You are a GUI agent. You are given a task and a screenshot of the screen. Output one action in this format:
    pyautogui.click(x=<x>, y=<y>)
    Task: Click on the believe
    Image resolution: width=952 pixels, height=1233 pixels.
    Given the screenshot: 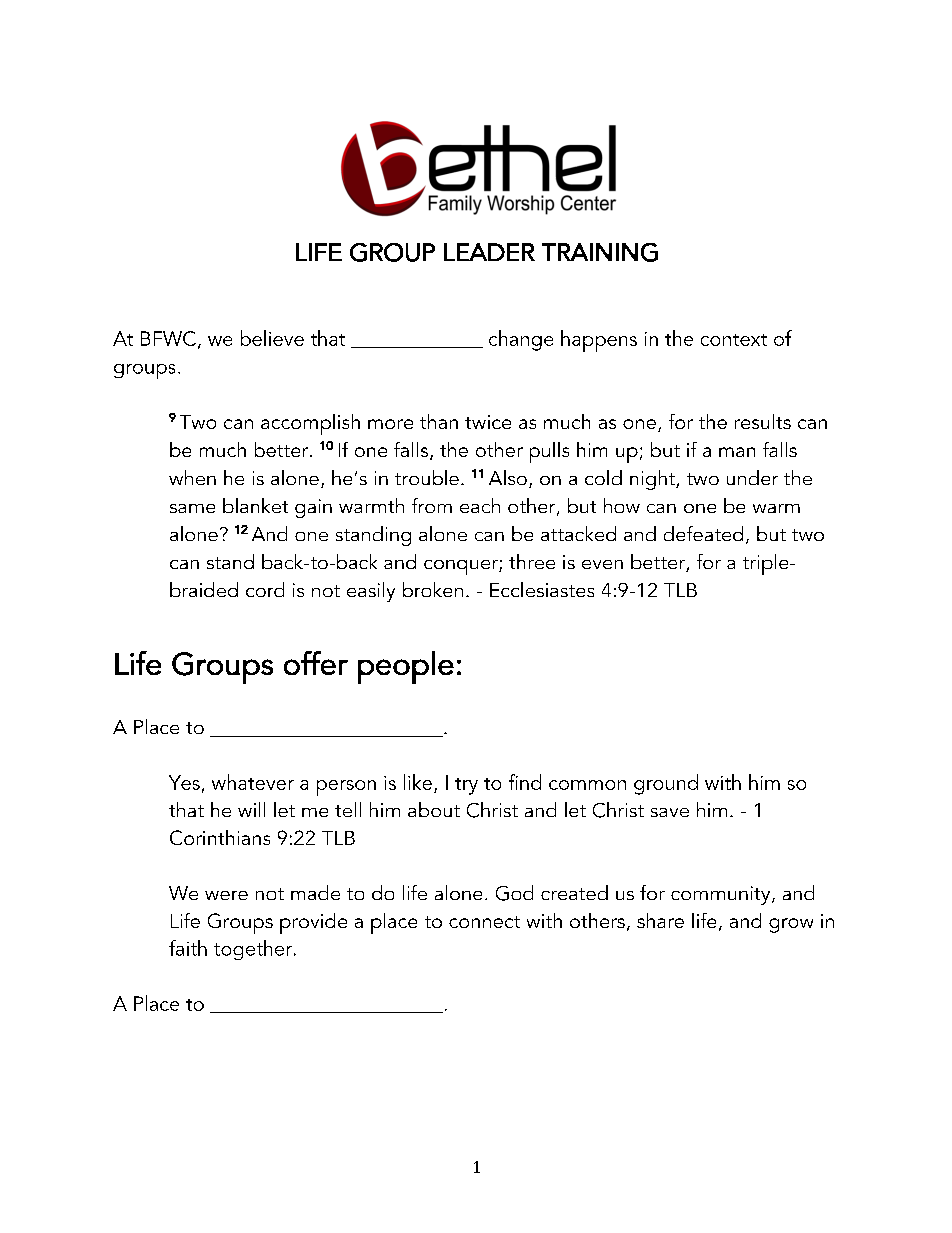 What is the action you would take?
    pyautogui.click(x=272, y=338)
